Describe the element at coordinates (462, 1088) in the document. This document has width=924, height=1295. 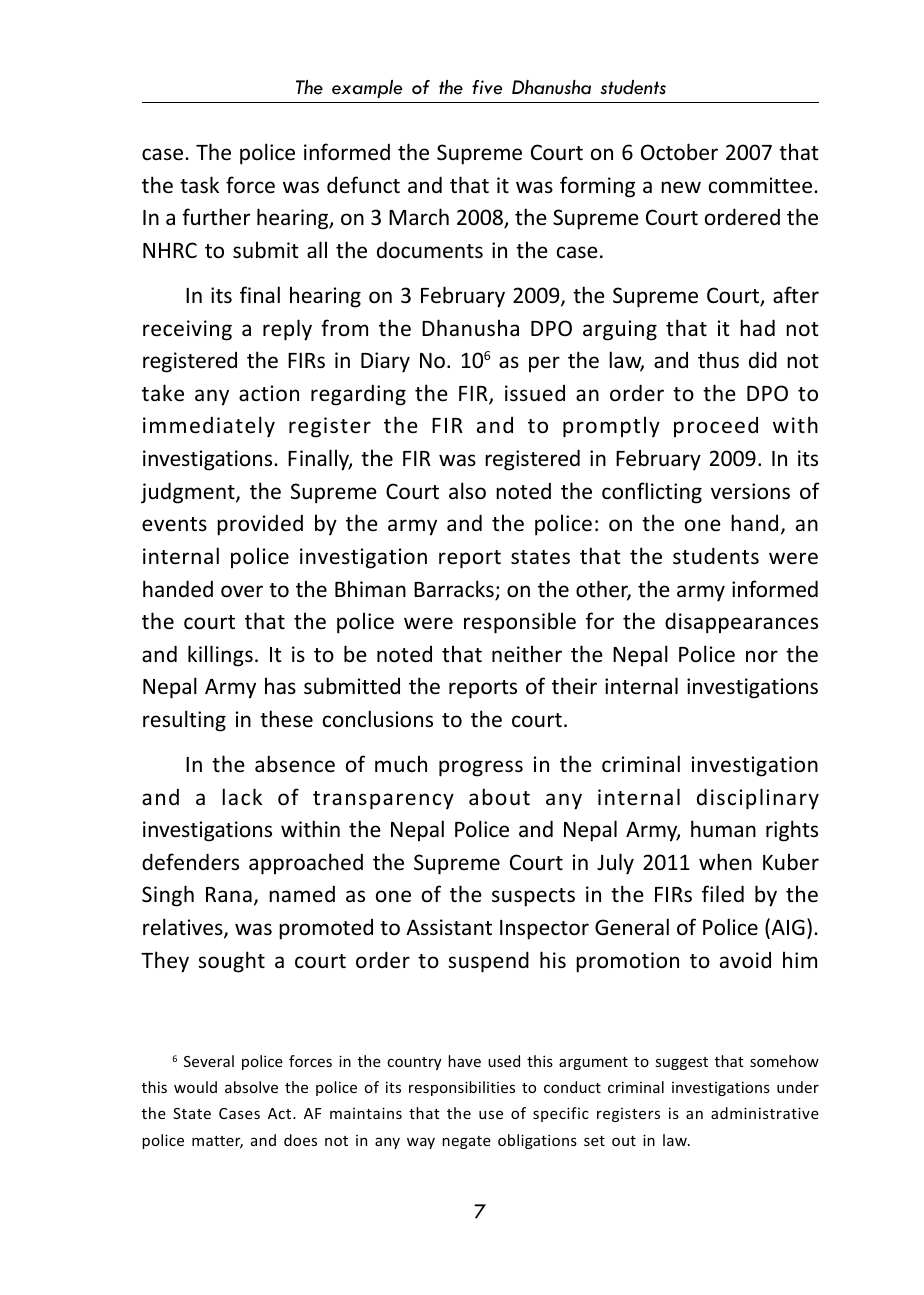
I see `responsibilities` at that location.
